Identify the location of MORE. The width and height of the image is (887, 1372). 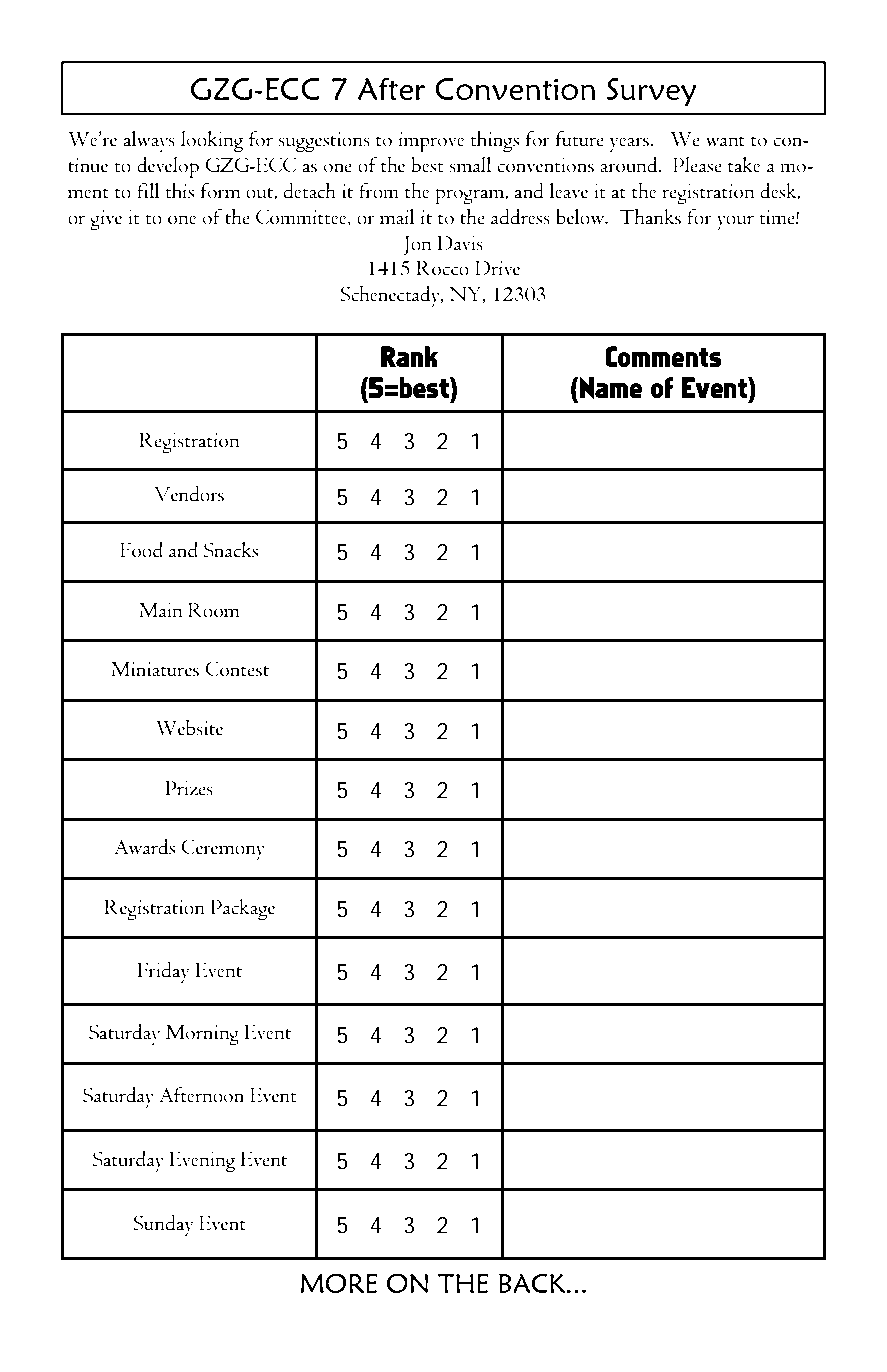
(339, 1283).
